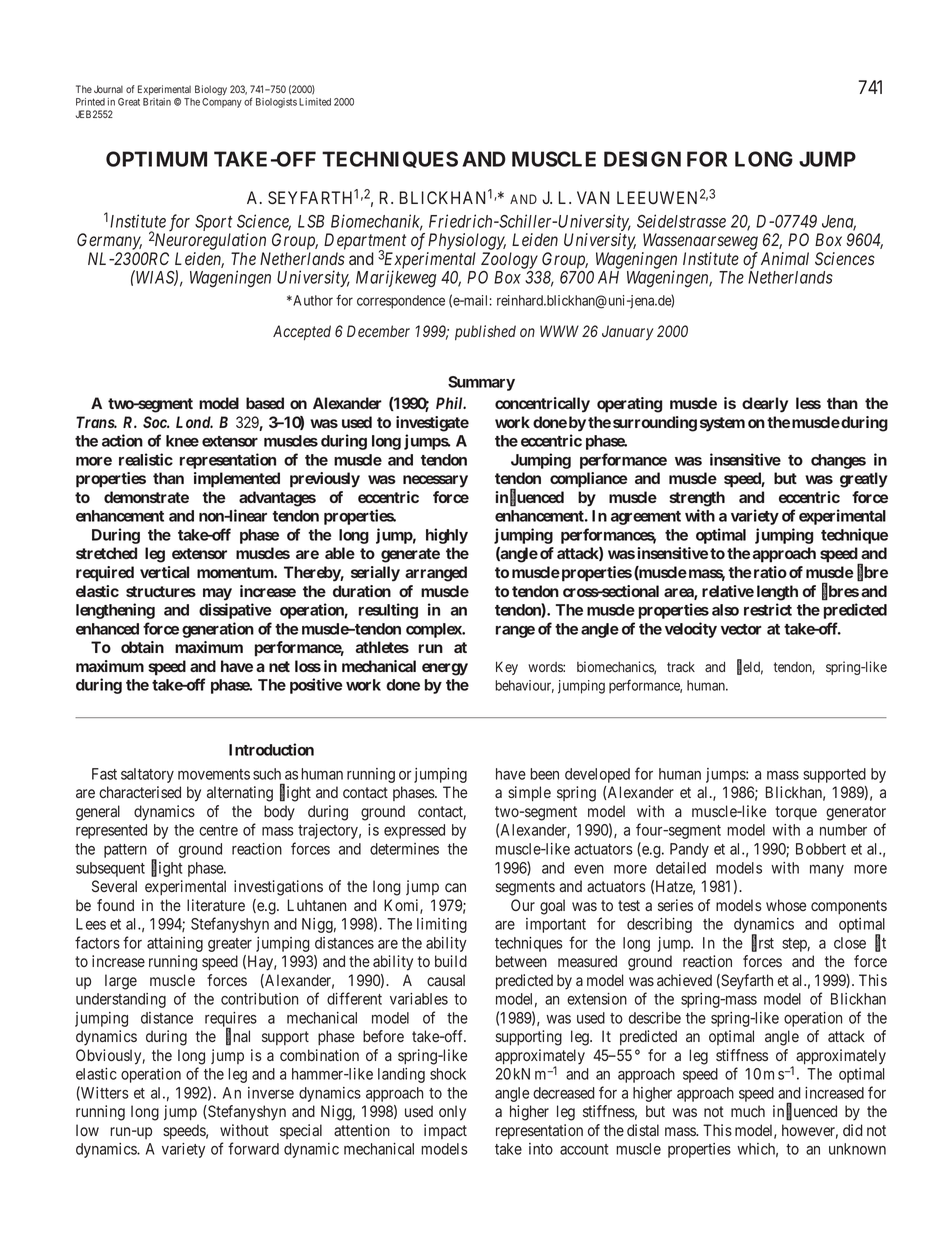 Image resolution: width=952 pixels, height=1240 pixels. What do you see at coordinates (786, 905) in the document?
I see `whose` at bounding box center [786, 905].
